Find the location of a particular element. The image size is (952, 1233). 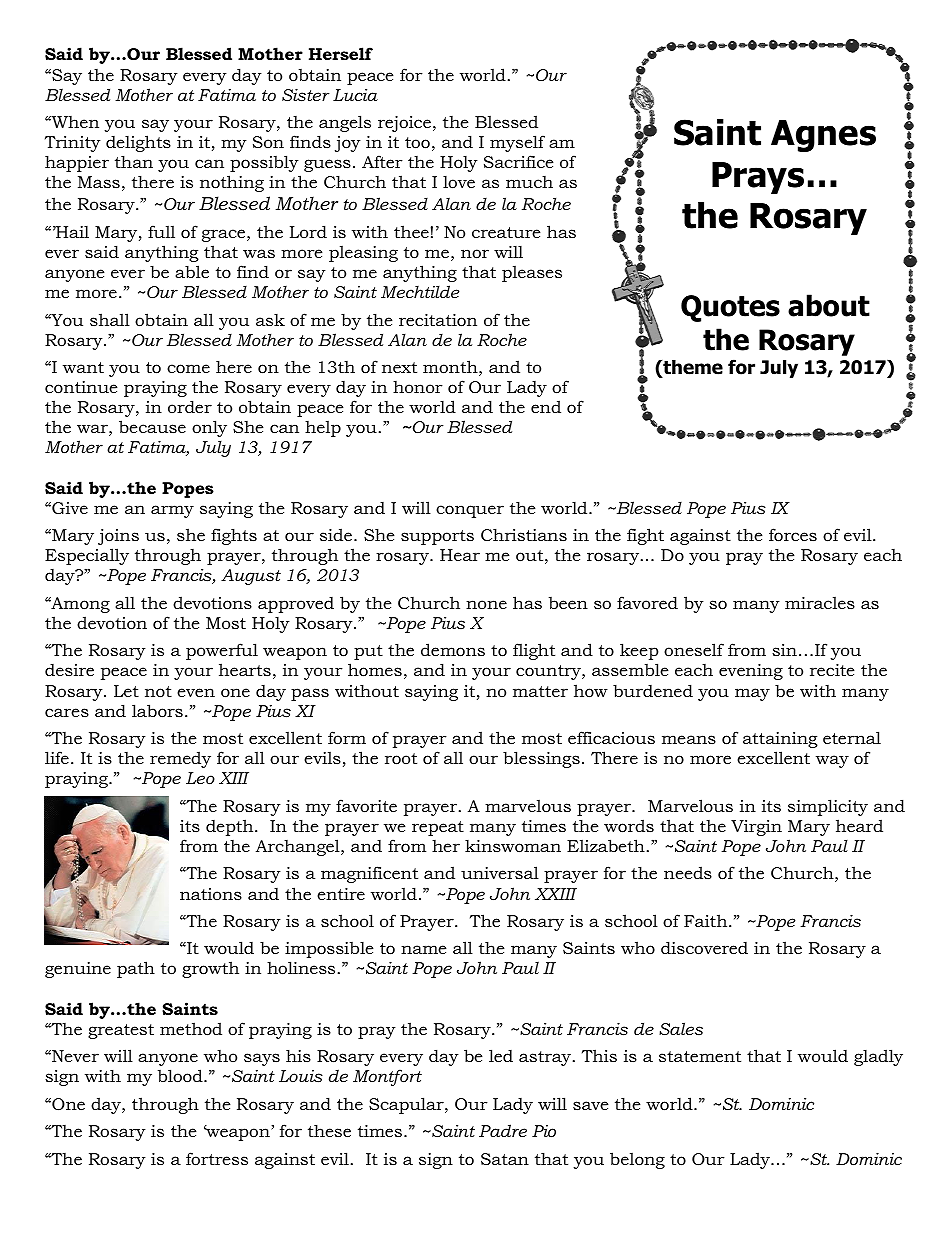

nations is located at coordinates (211, 894).
